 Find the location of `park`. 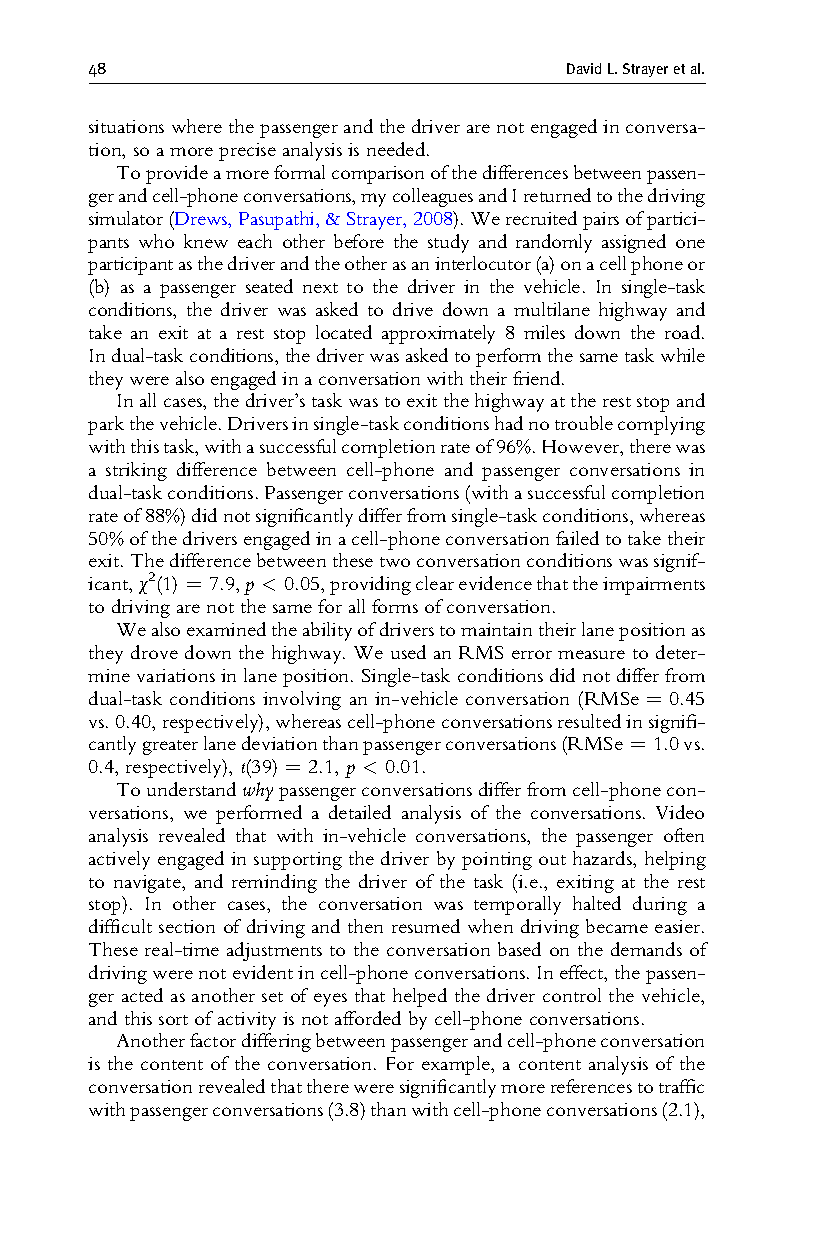

park is located at coordinates (106, 425).
